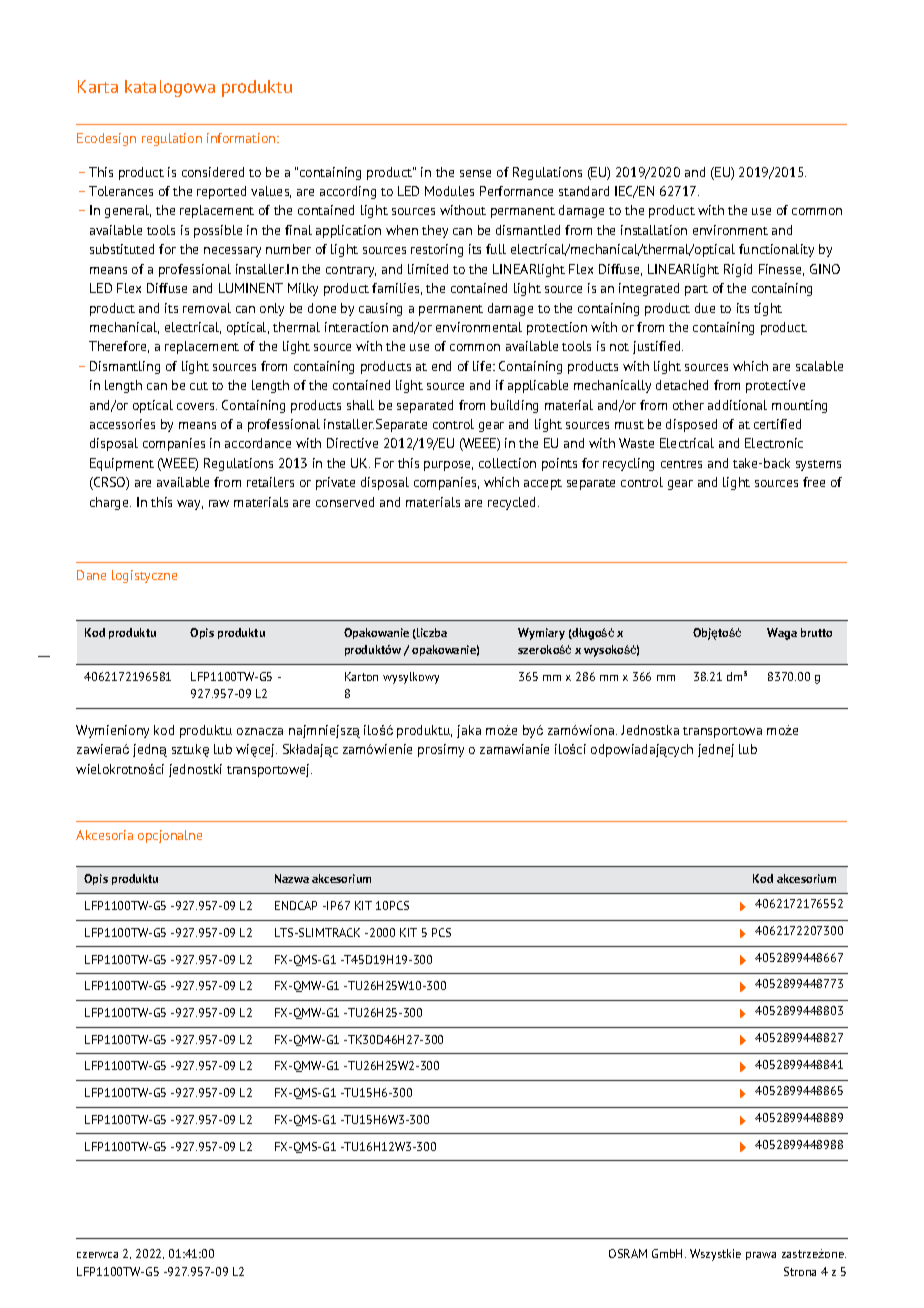 The image size is (924, 1308). Describe the element at coordinates (513, 503) in the screenshot. I see `recycled` at that location.
